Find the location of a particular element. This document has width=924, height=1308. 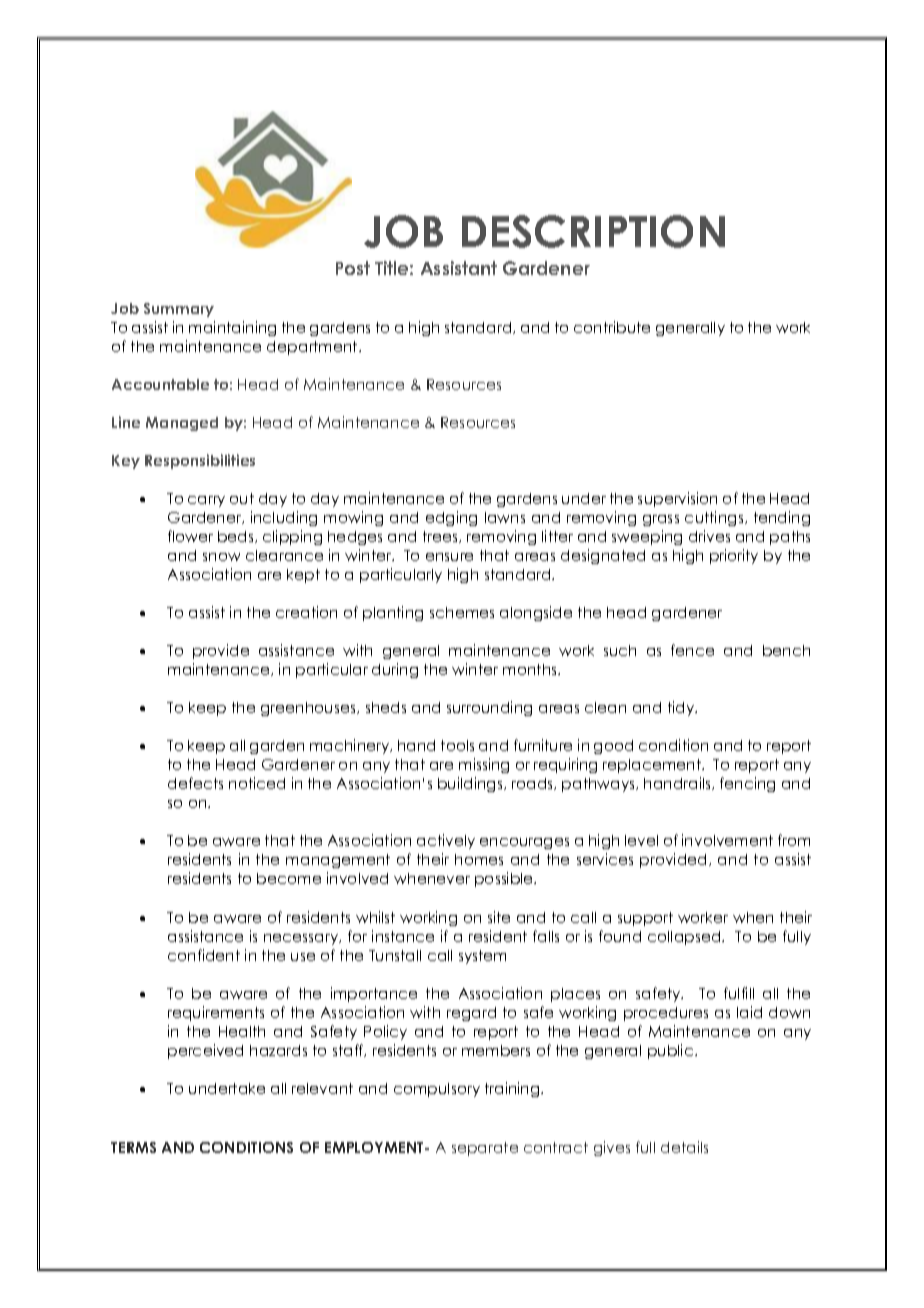

Summary is located at coordinates (179, 310).
